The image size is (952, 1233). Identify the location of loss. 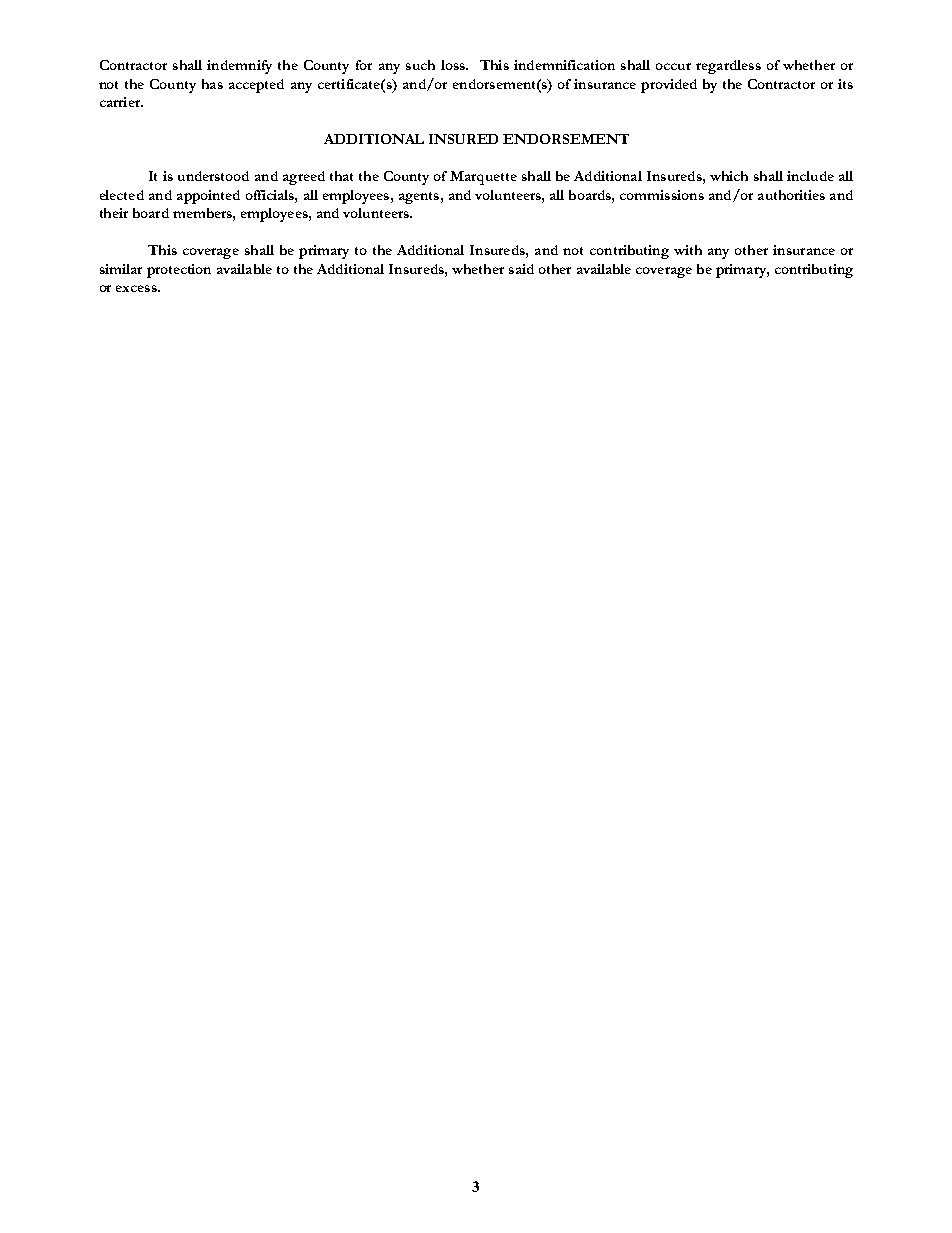
(454, 65).
